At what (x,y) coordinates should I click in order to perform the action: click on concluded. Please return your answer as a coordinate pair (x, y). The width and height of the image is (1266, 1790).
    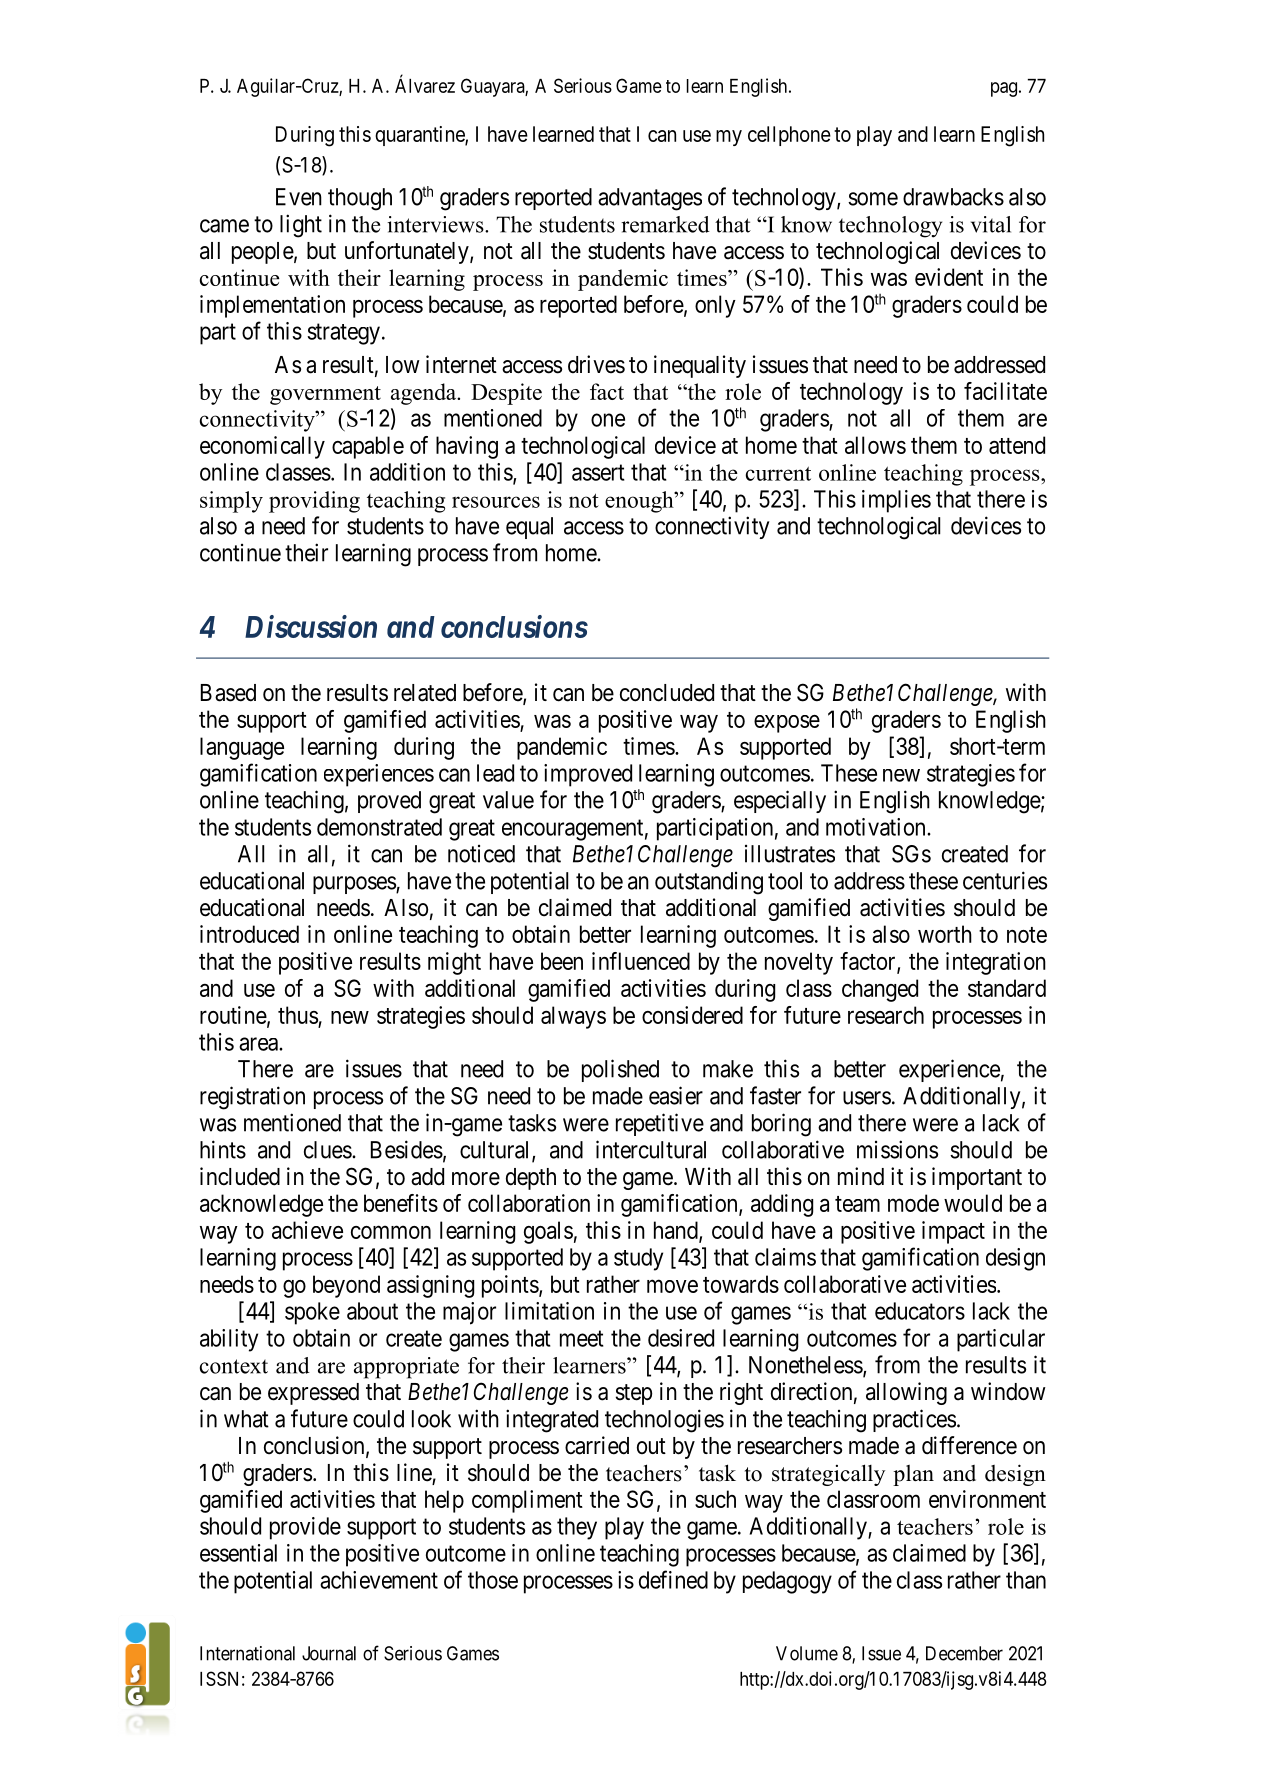
    Looking at the image, I should click on (667, 693).
